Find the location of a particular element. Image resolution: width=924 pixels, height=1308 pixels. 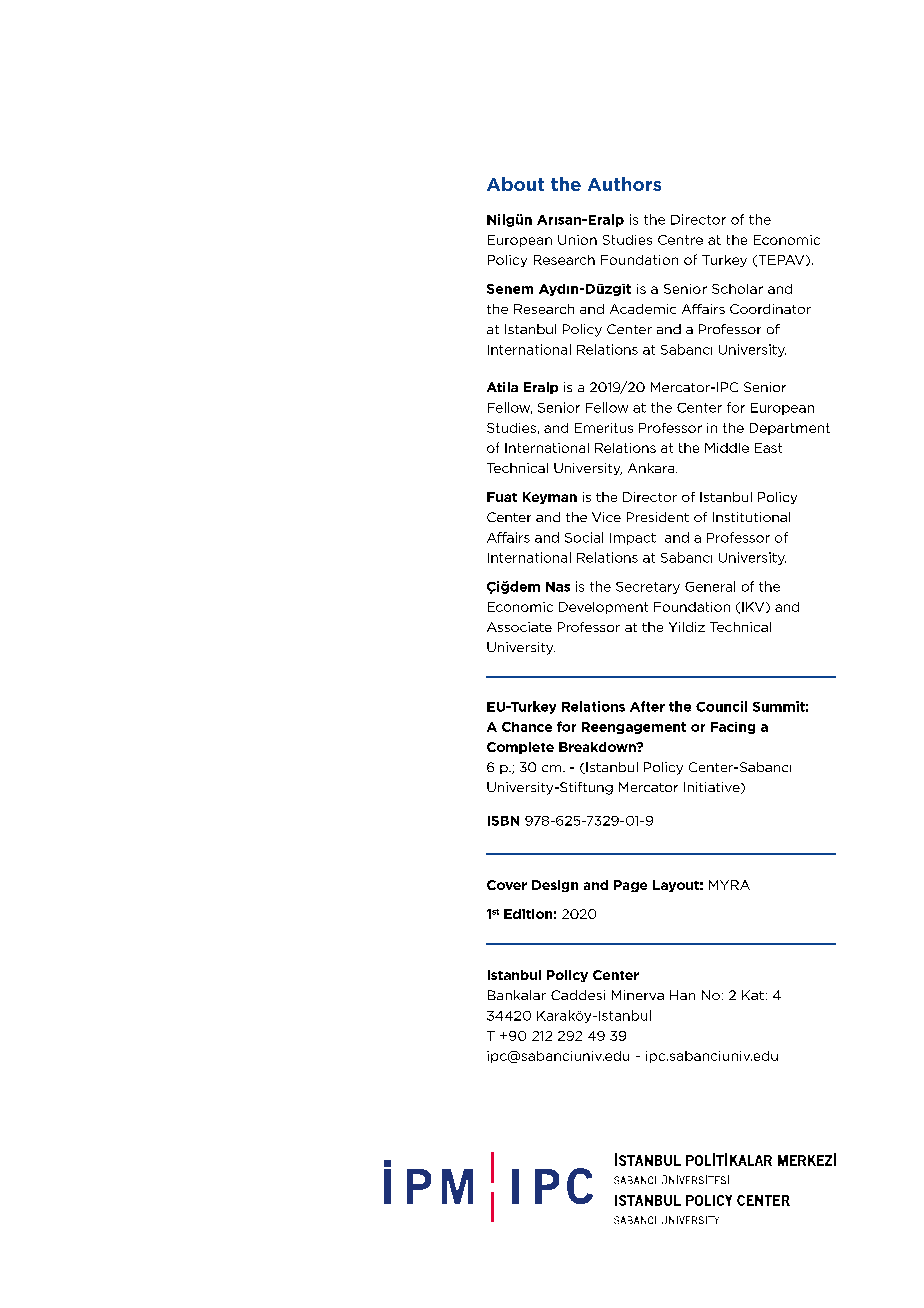

Associate is located at coordinates (519, 627).
